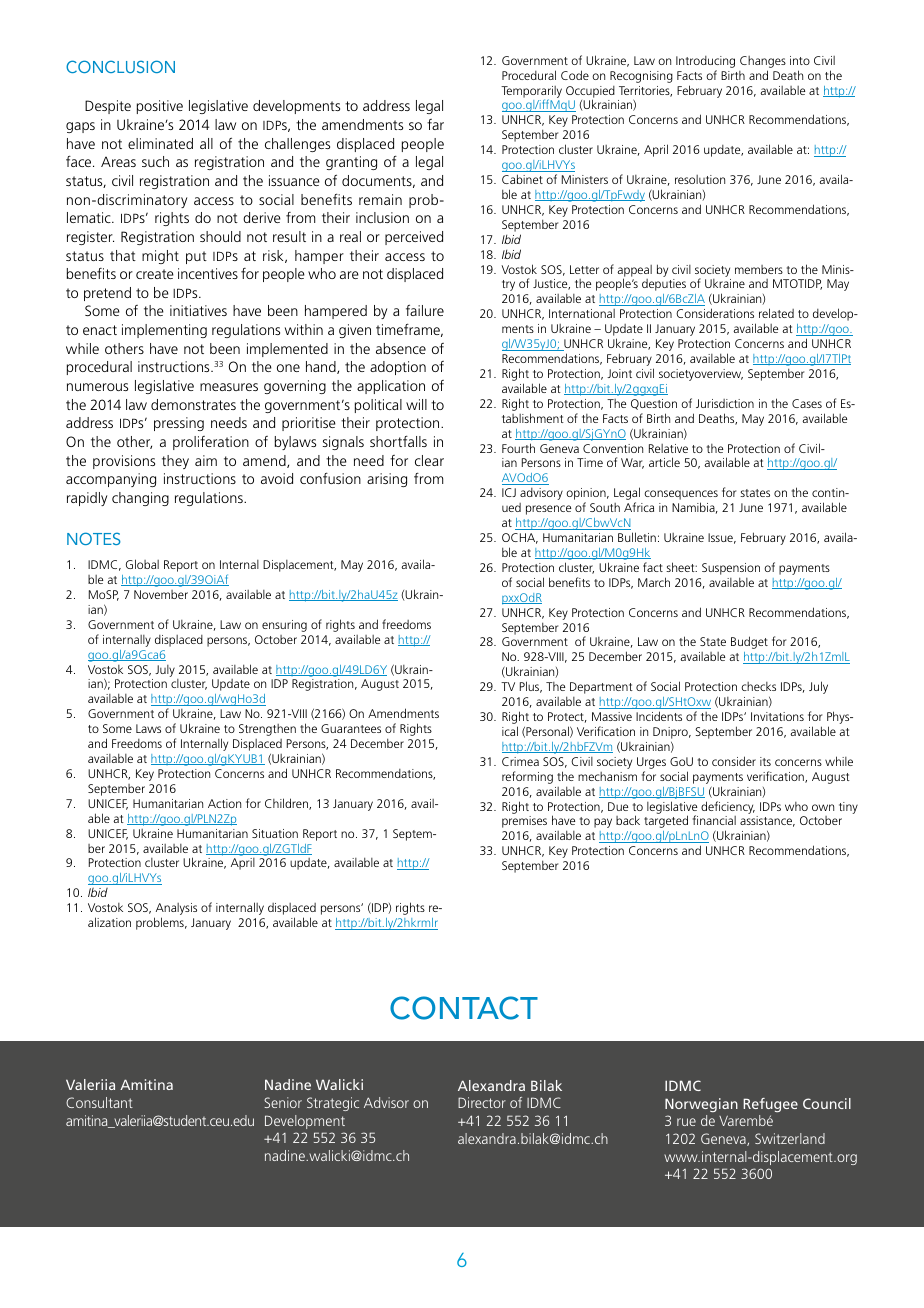  I want to click on Consultant, so click(99, 1102).
